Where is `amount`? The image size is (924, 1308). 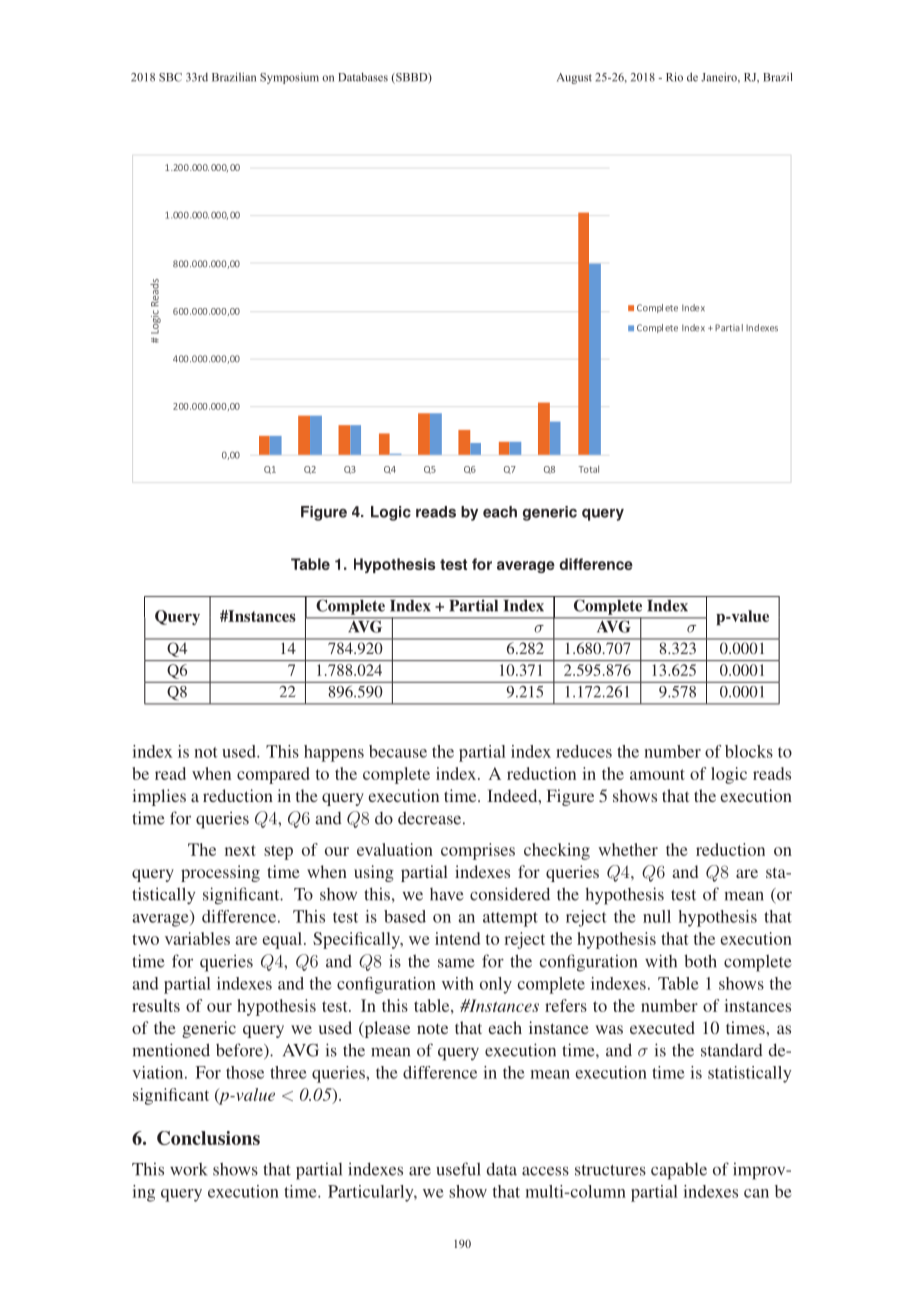
amount is located at coordinates (657, 774).
